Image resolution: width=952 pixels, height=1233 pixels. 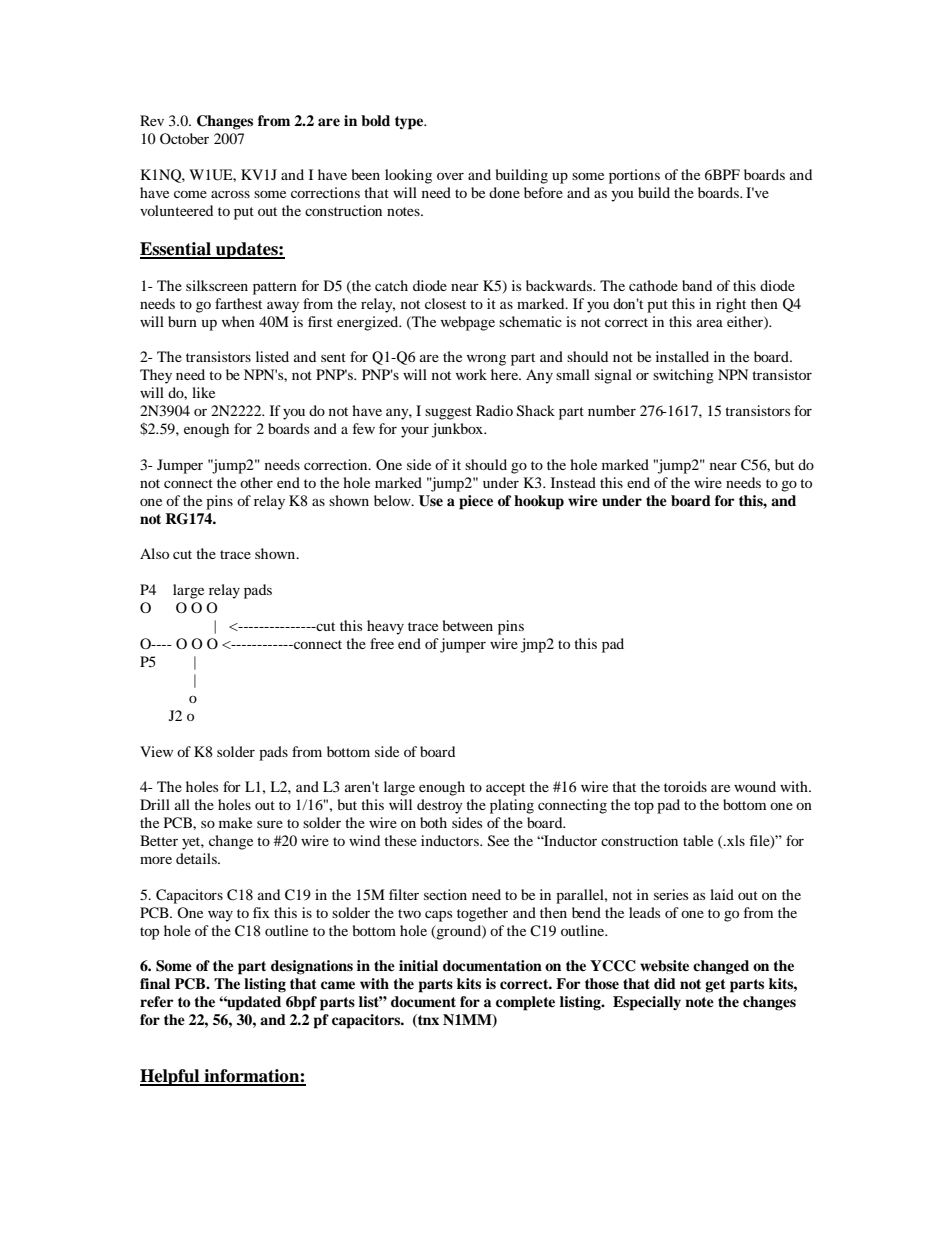 What do you see at coordinates (184, 138) in the screenshot?
I see `October` at bounding box center [184, 138].
